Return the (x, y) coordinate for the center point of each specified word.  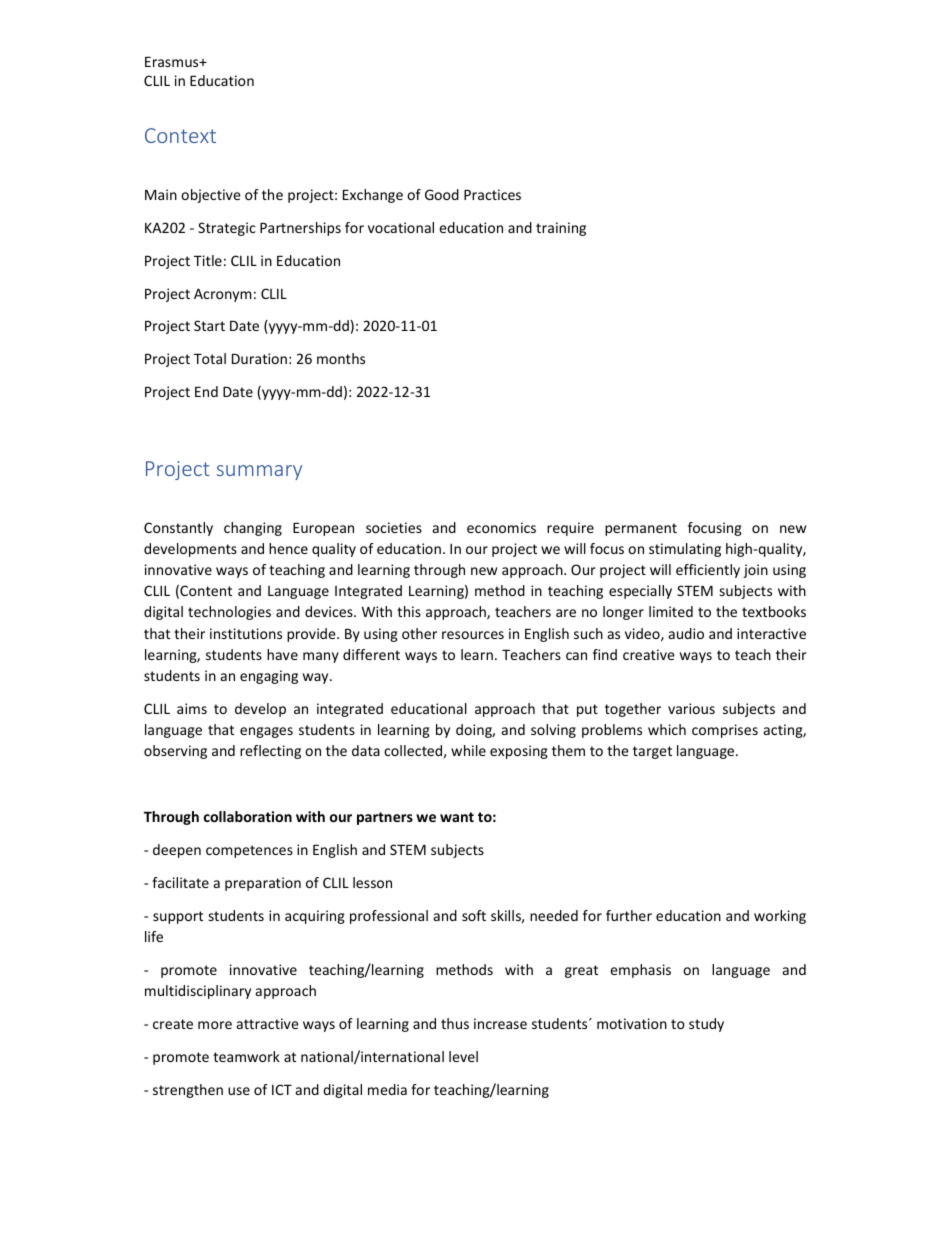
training (561, 229)
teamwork (246, 1056)
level (463, 1056)
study (706, 1025)
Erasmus (173, 62)
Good (442, 194)
